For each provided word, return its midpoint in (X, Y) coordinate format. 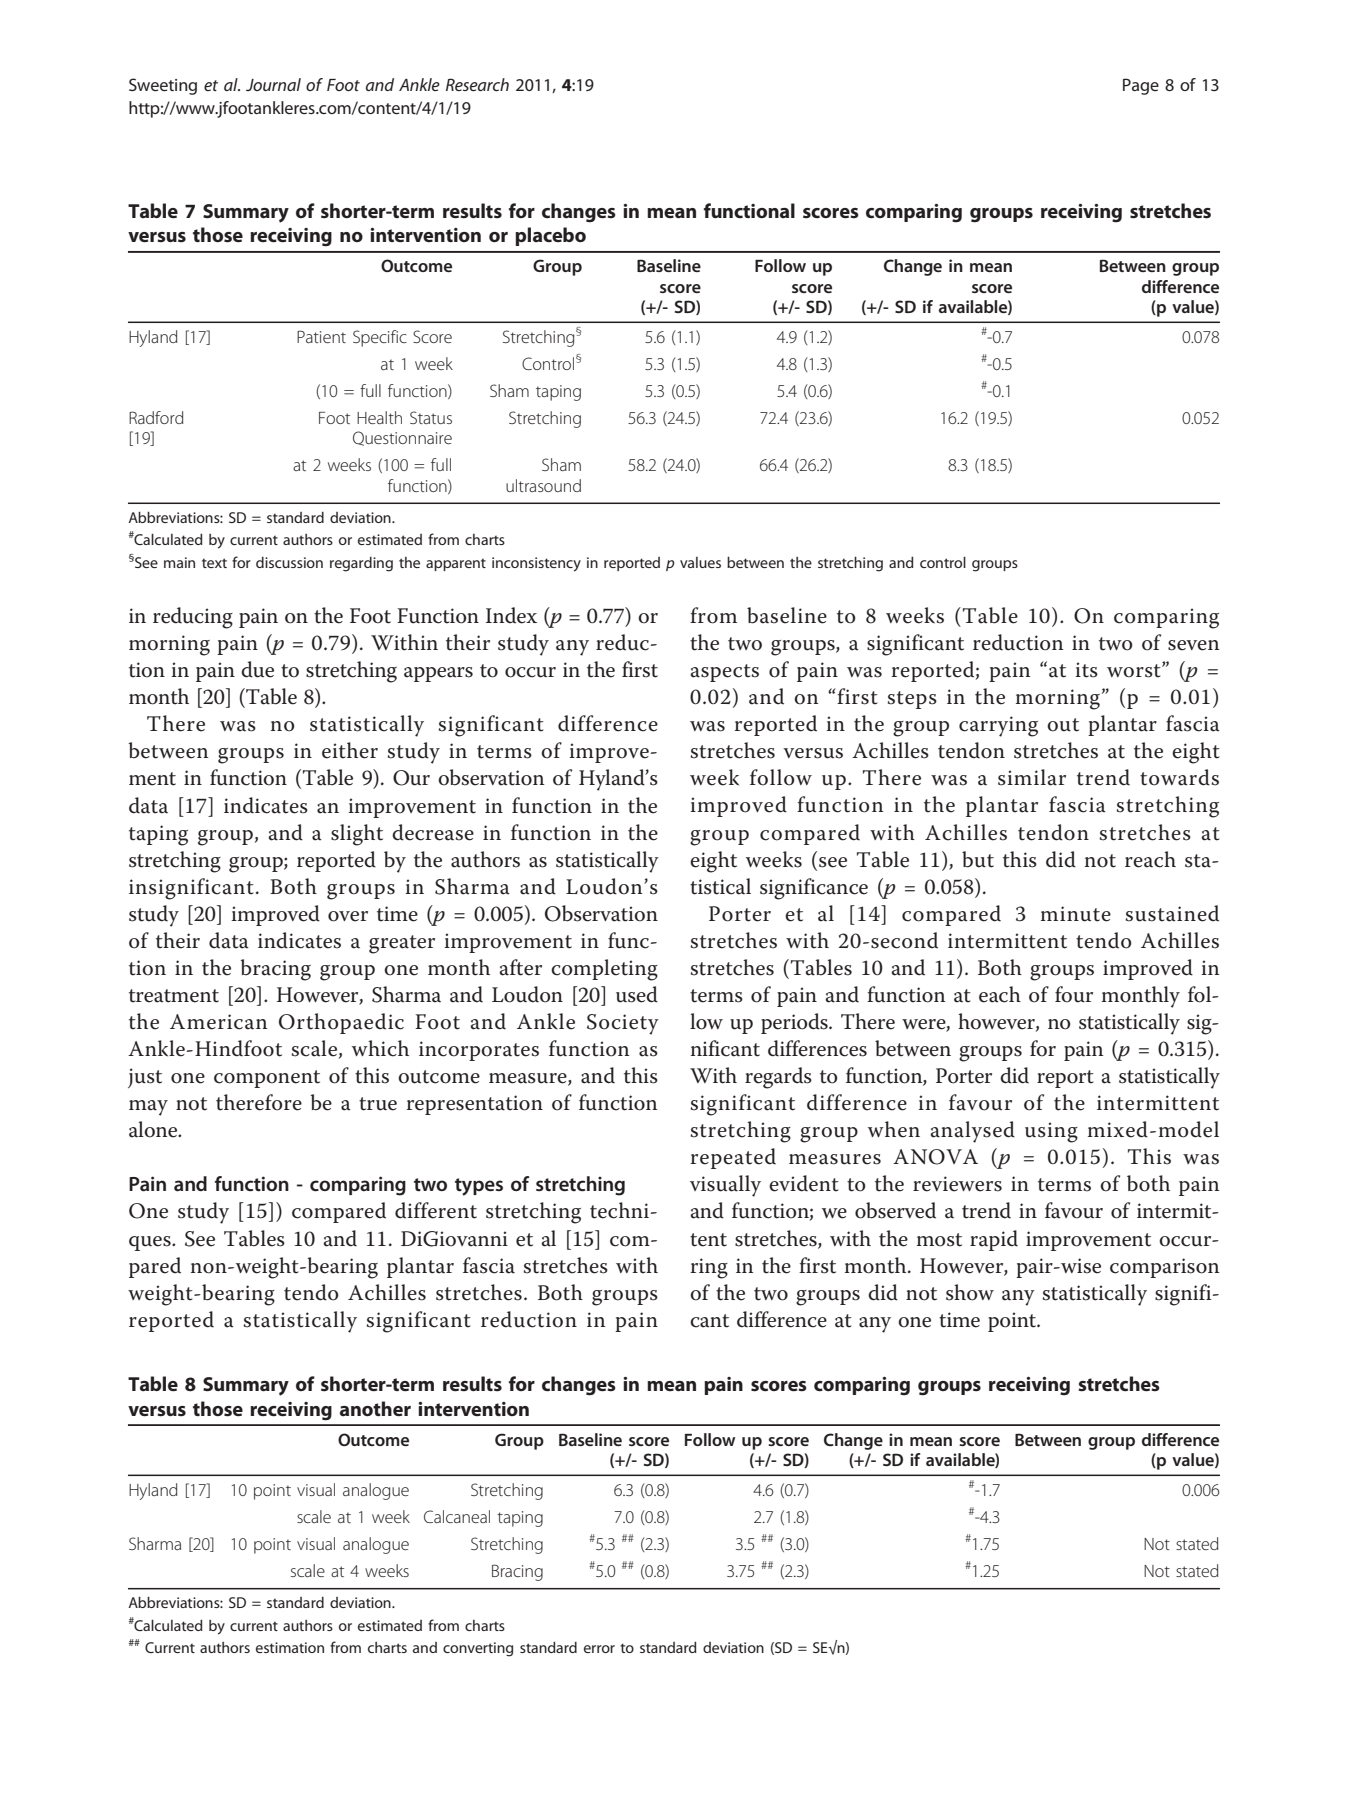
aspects (724, 673)
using (1051, 1132)
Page (1141, 86)
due (257, 669)
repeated (733, 1158)
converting (478, 1649)
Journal (273, 84)
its (1087, 670)
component (267, 1079)
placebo (550, 236)
